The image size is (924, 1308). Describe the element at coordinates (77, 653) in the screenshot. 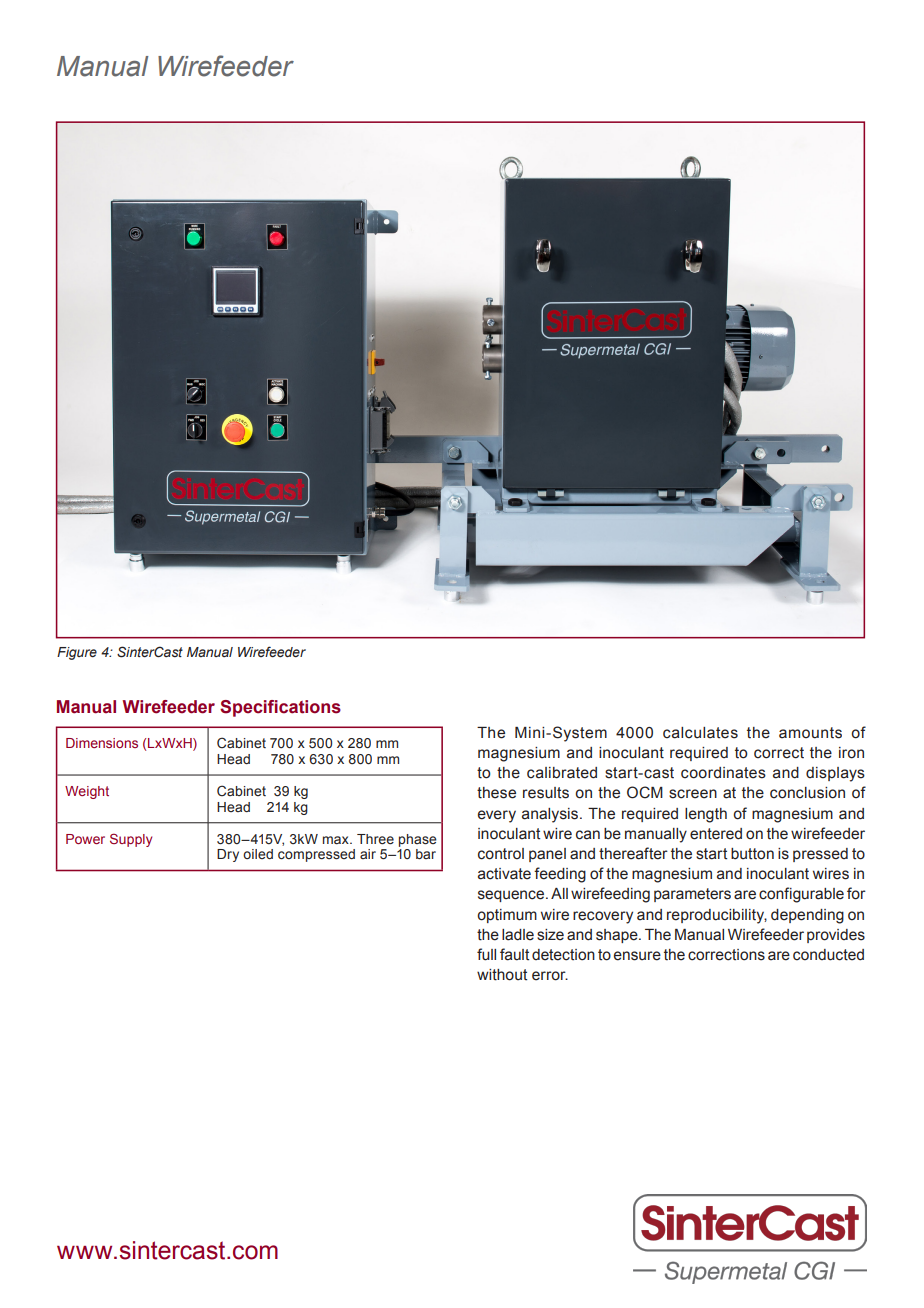

I see `Figure` at that location.
